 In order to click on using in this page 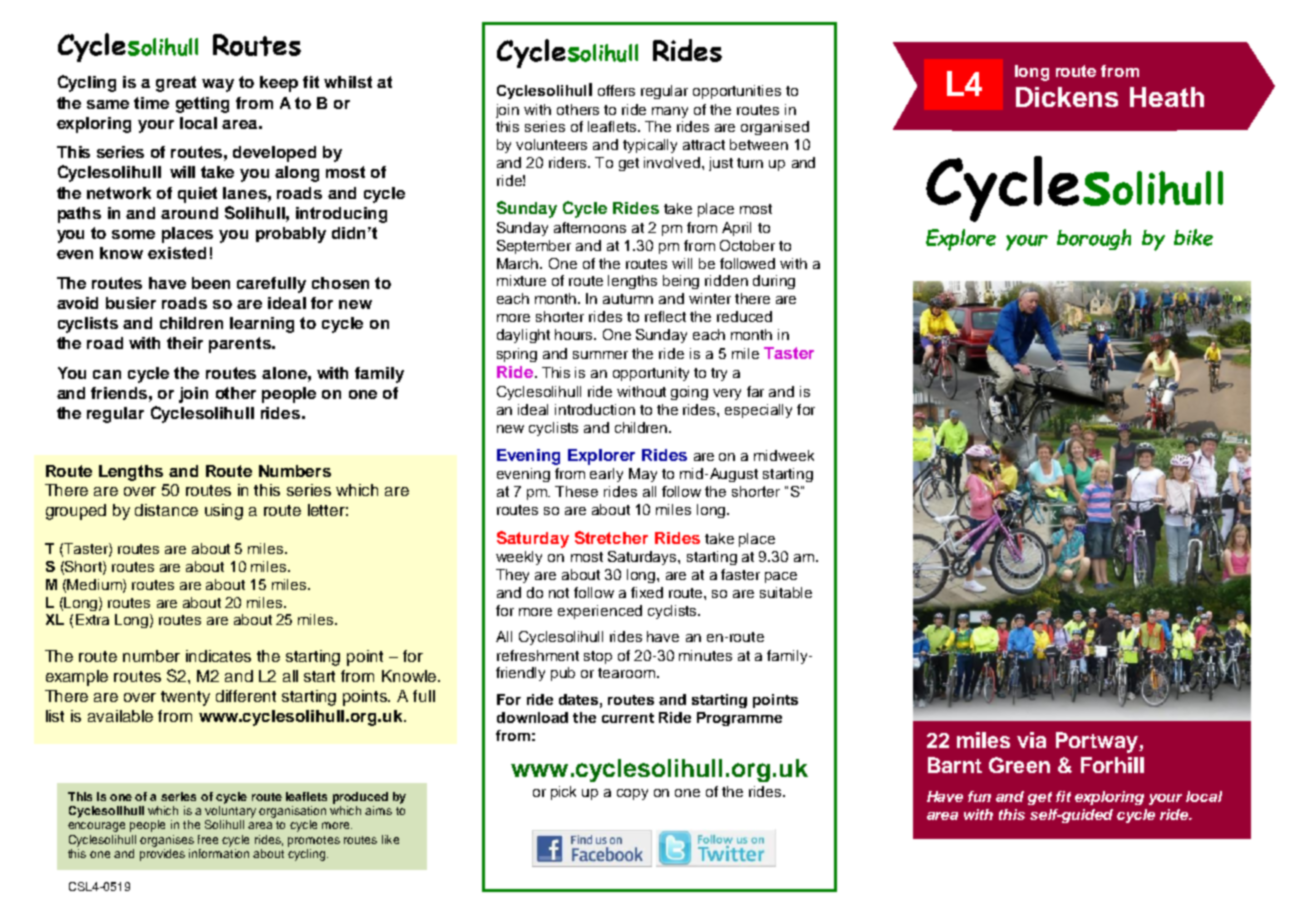, I will do `click(224, 512)`.
